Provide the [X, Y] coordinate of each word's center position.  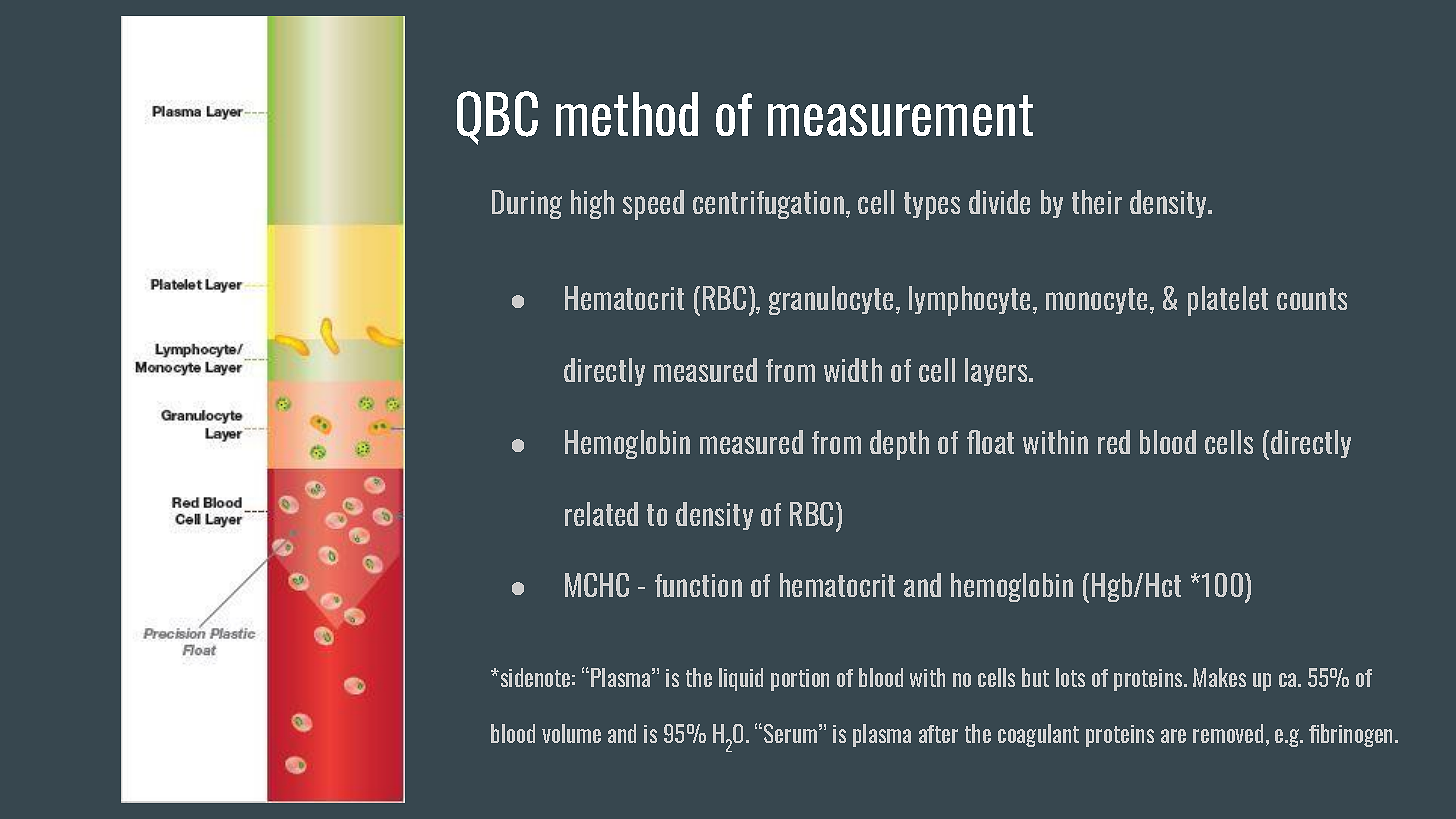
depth [899, 445]
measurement [900, 115]
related [601, 514]
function [698, 585]
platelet [1228, 301]
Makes [1219, 677]
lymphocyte [969, 301]
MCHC [597, 585]
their [1097, 202]
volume [571, 733]
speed [653, 205]
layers [997, 372]
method [627, 114]
